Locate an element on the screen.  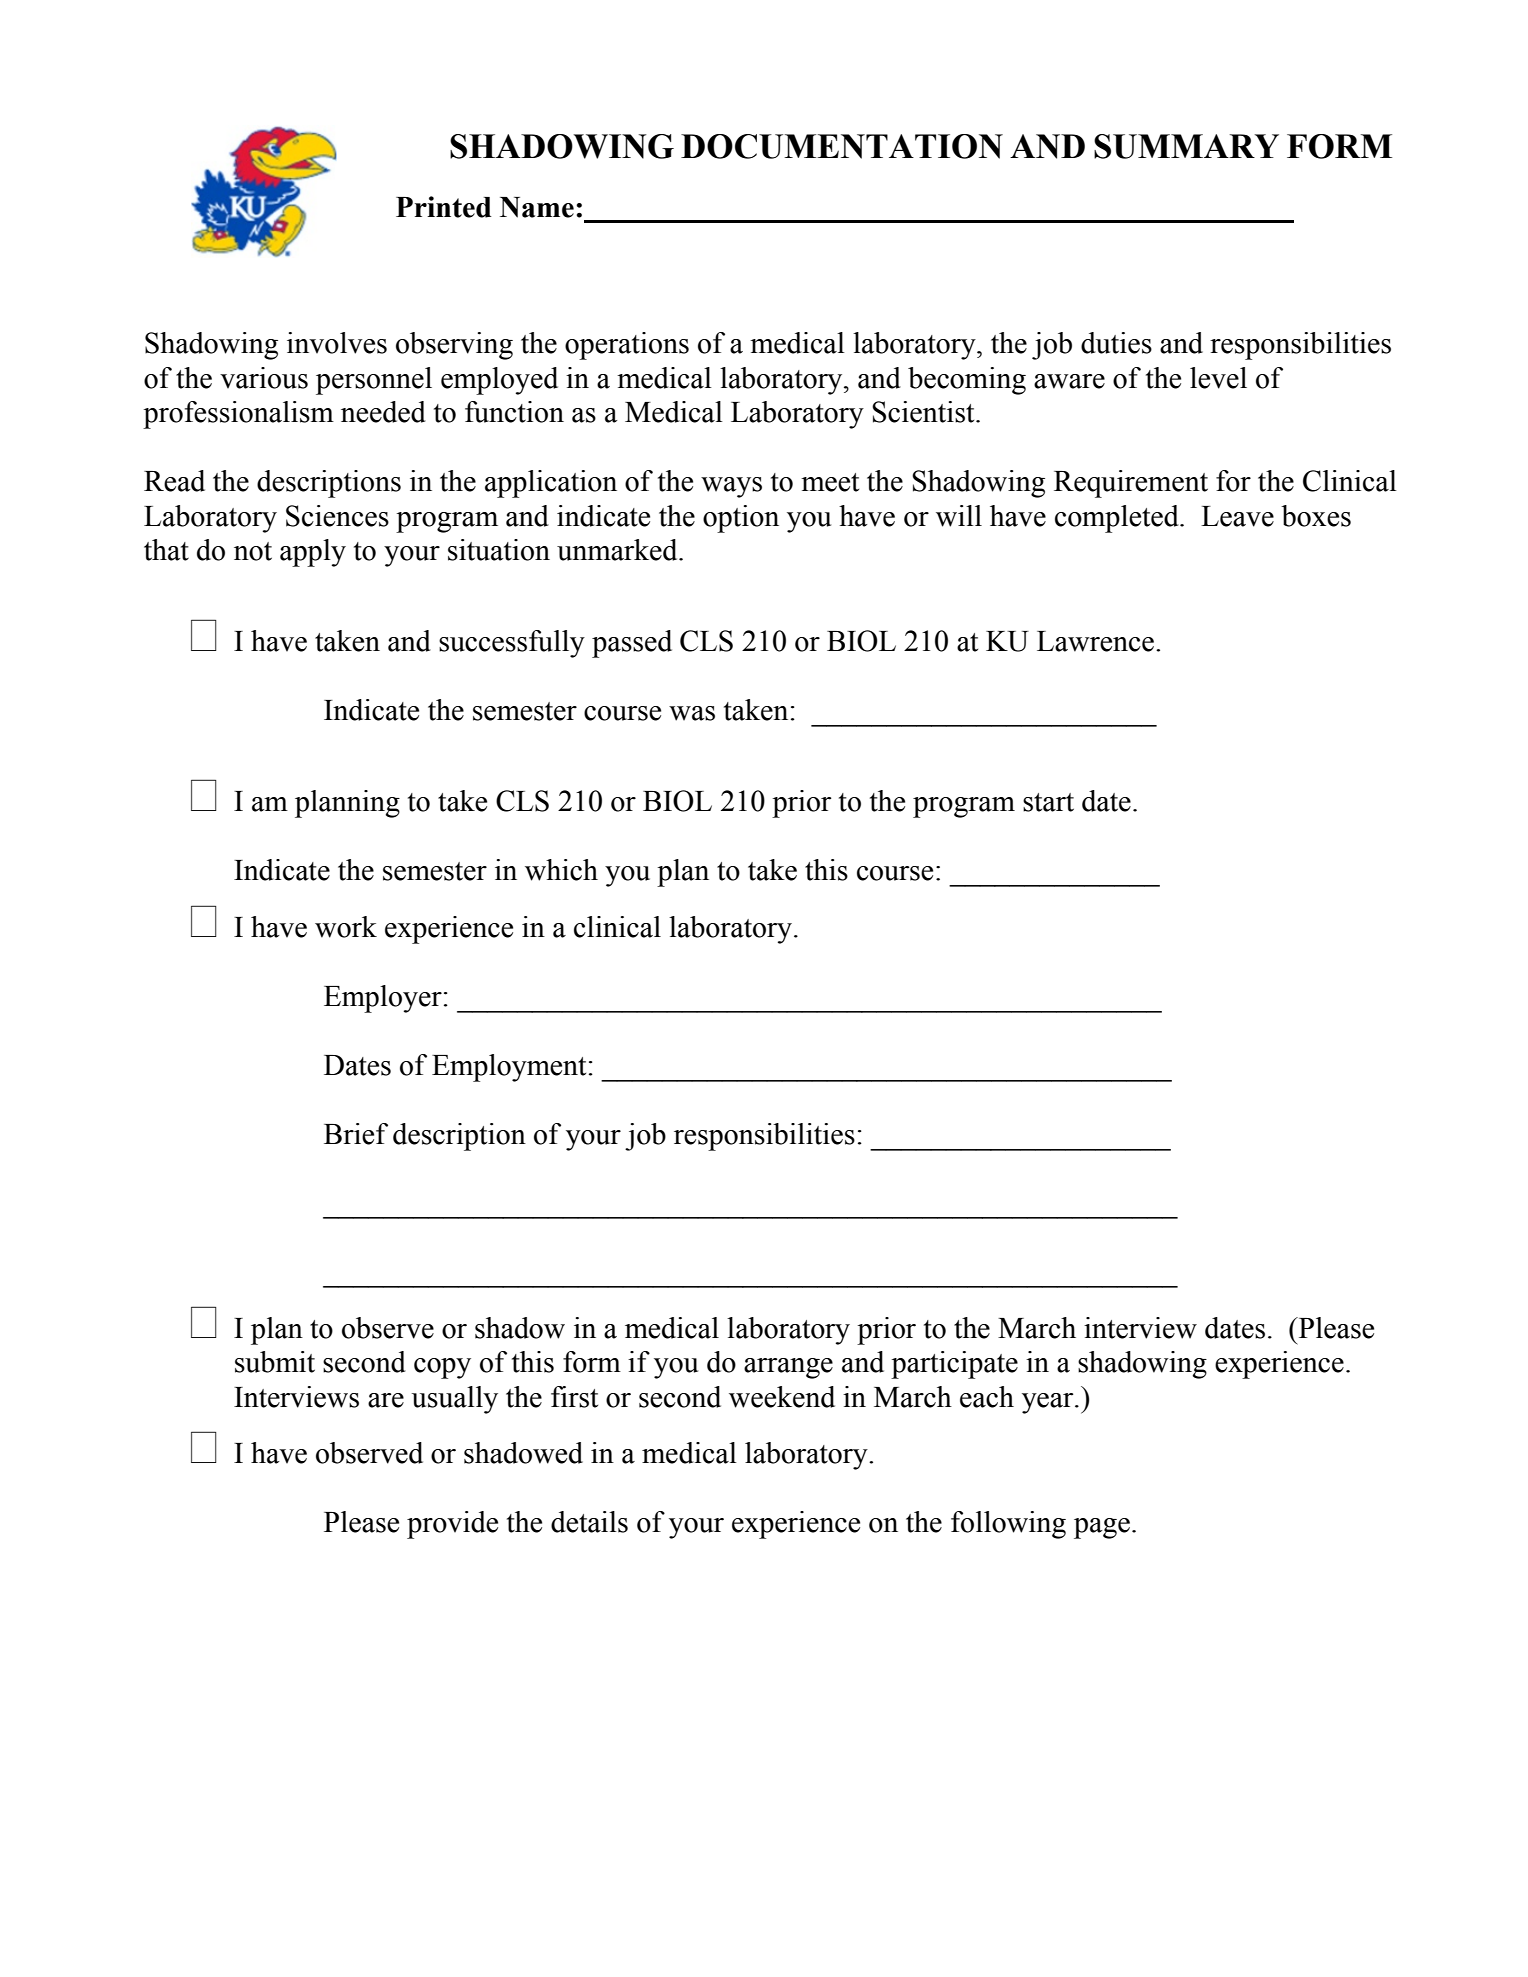
start is located at coordinates (1048, 802).
